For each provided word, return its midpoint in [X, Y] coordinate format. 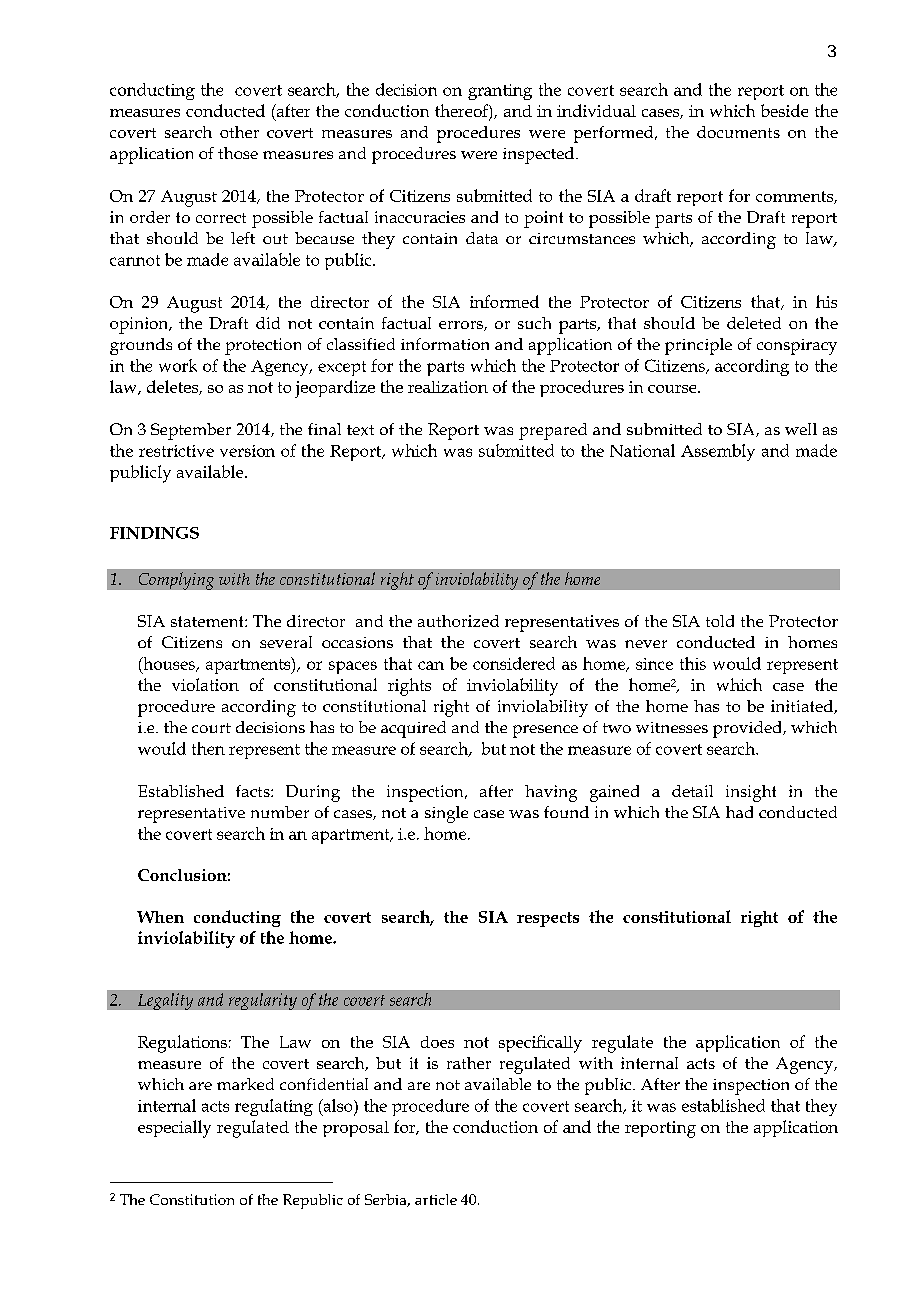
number [280, 812]
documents [738, 132]
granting [500, 92]
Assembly [718, 452]
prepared [553, 431]
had [739, 812]
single [446, 814]
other [239, 132]
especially [174, 1129]
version [247, 451]
